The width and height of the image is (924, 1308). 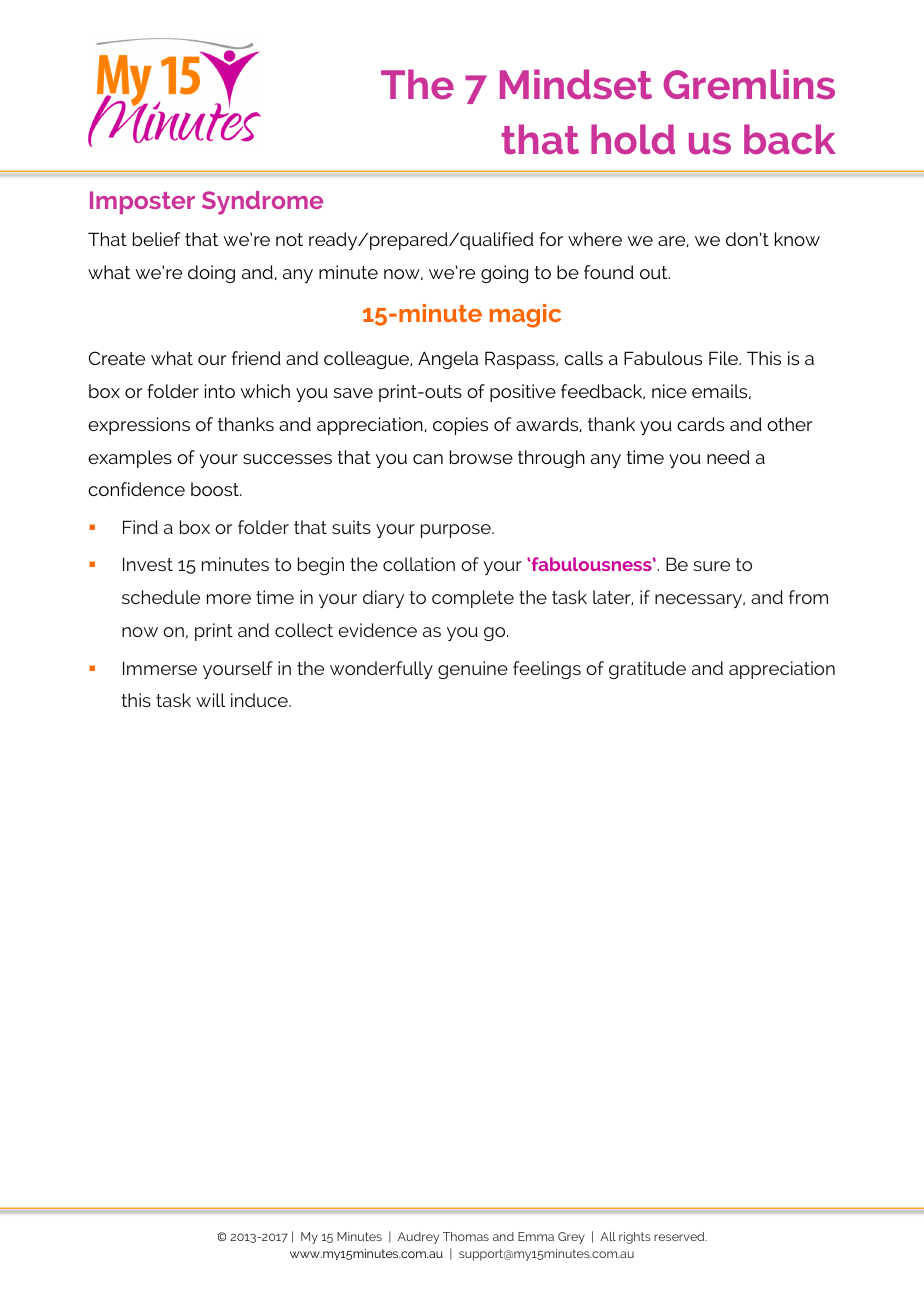 I want to click on Gremlins, so click(x=749, y=84).
